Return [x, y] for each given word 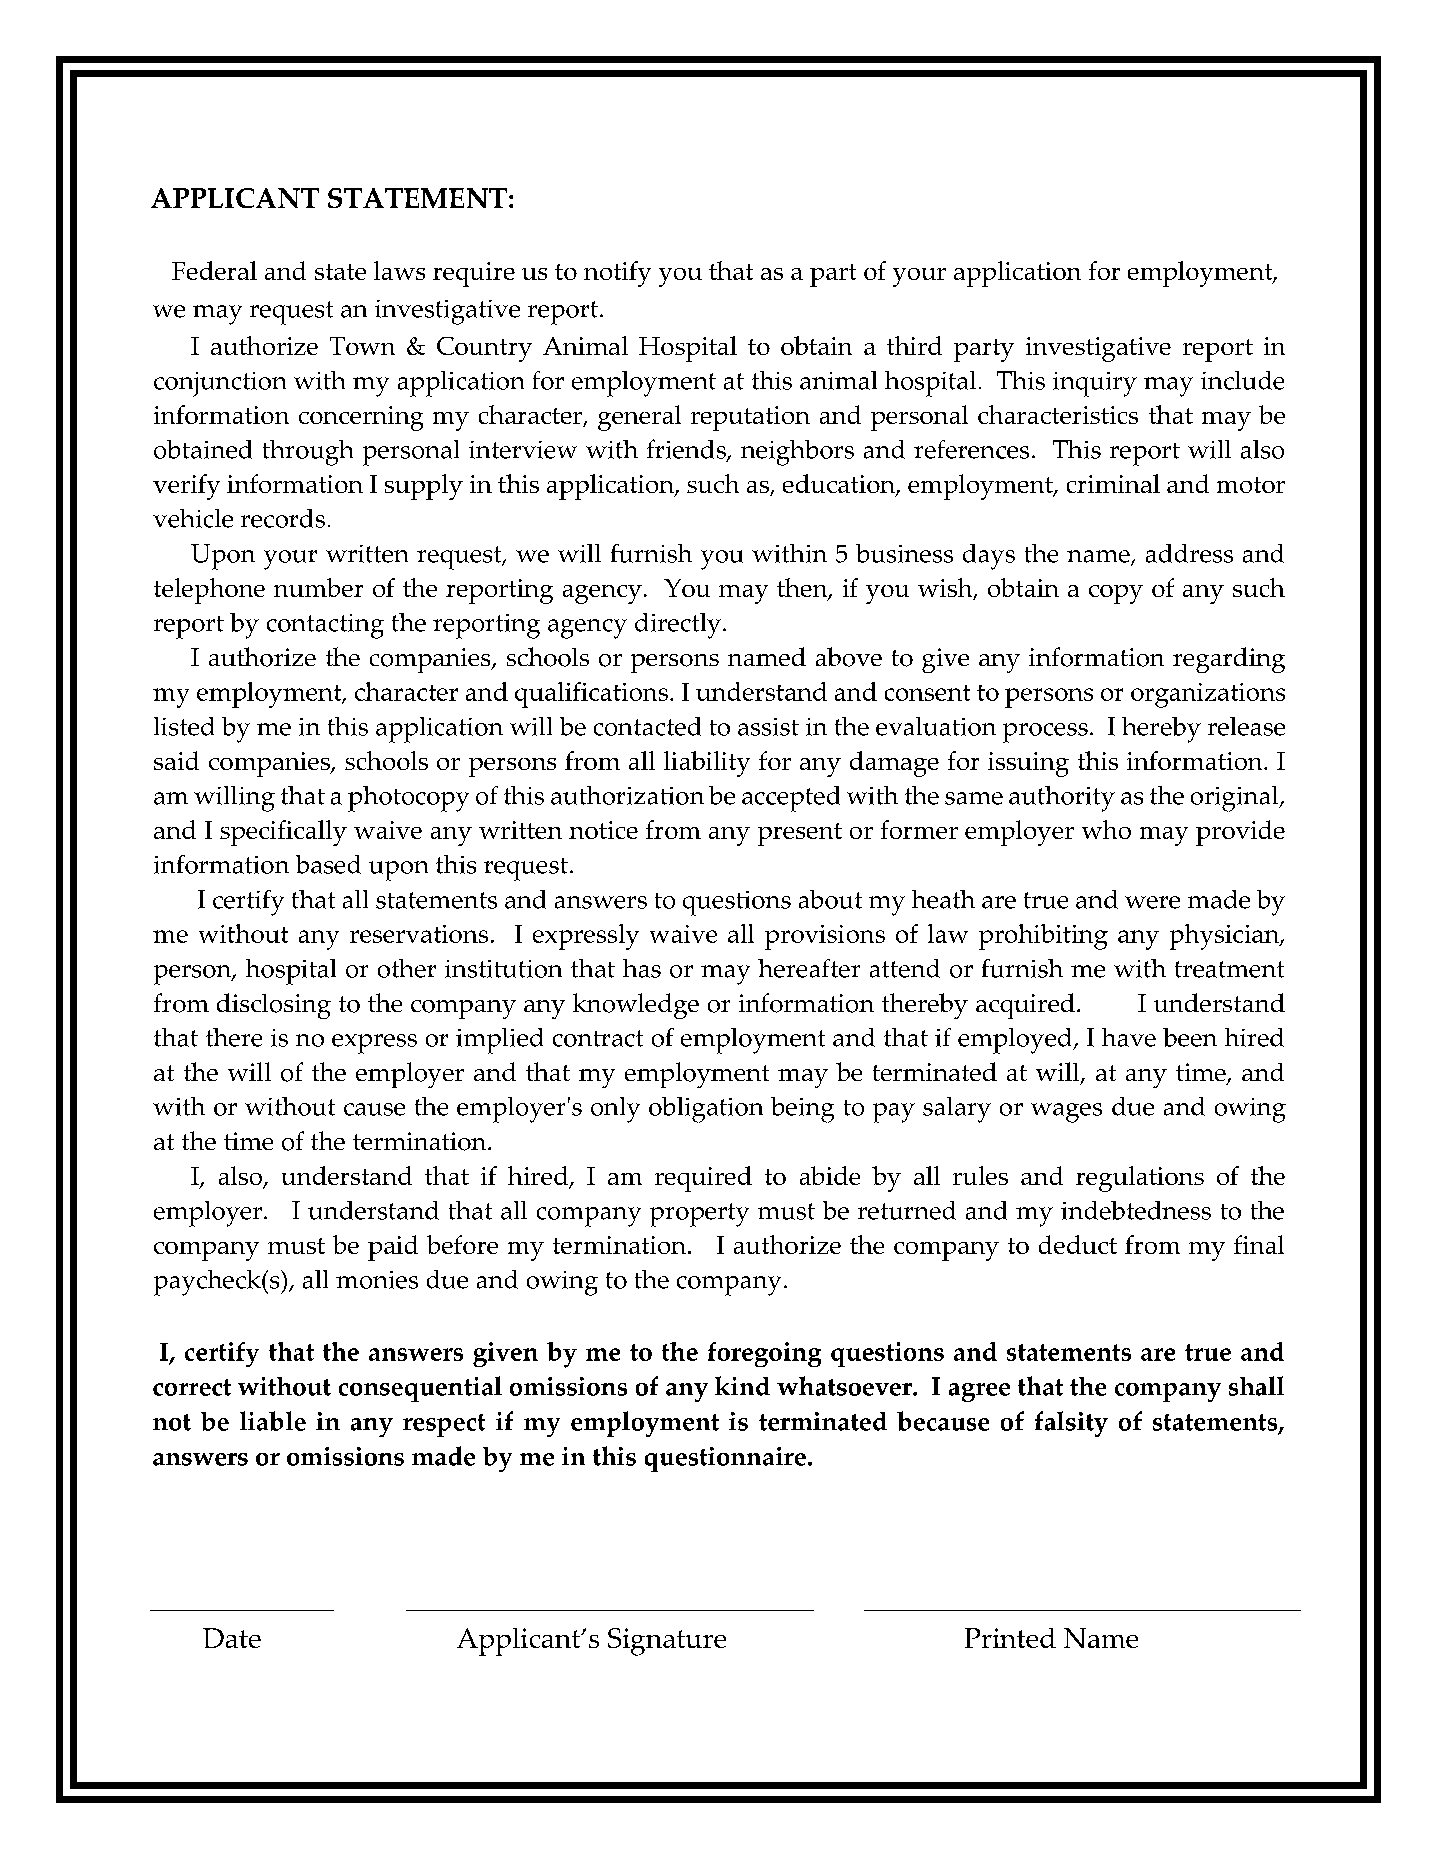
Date [232, 1638]
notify [617, 274]
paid [393, 1248]
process [1045, 733]
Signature [667, 1642]
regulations [1140, 1179]
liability [707, 764]
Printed [1010, 1638]
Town [362, 346]
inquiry [1095, 384]
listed [184, 726]
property [699, 1215]
